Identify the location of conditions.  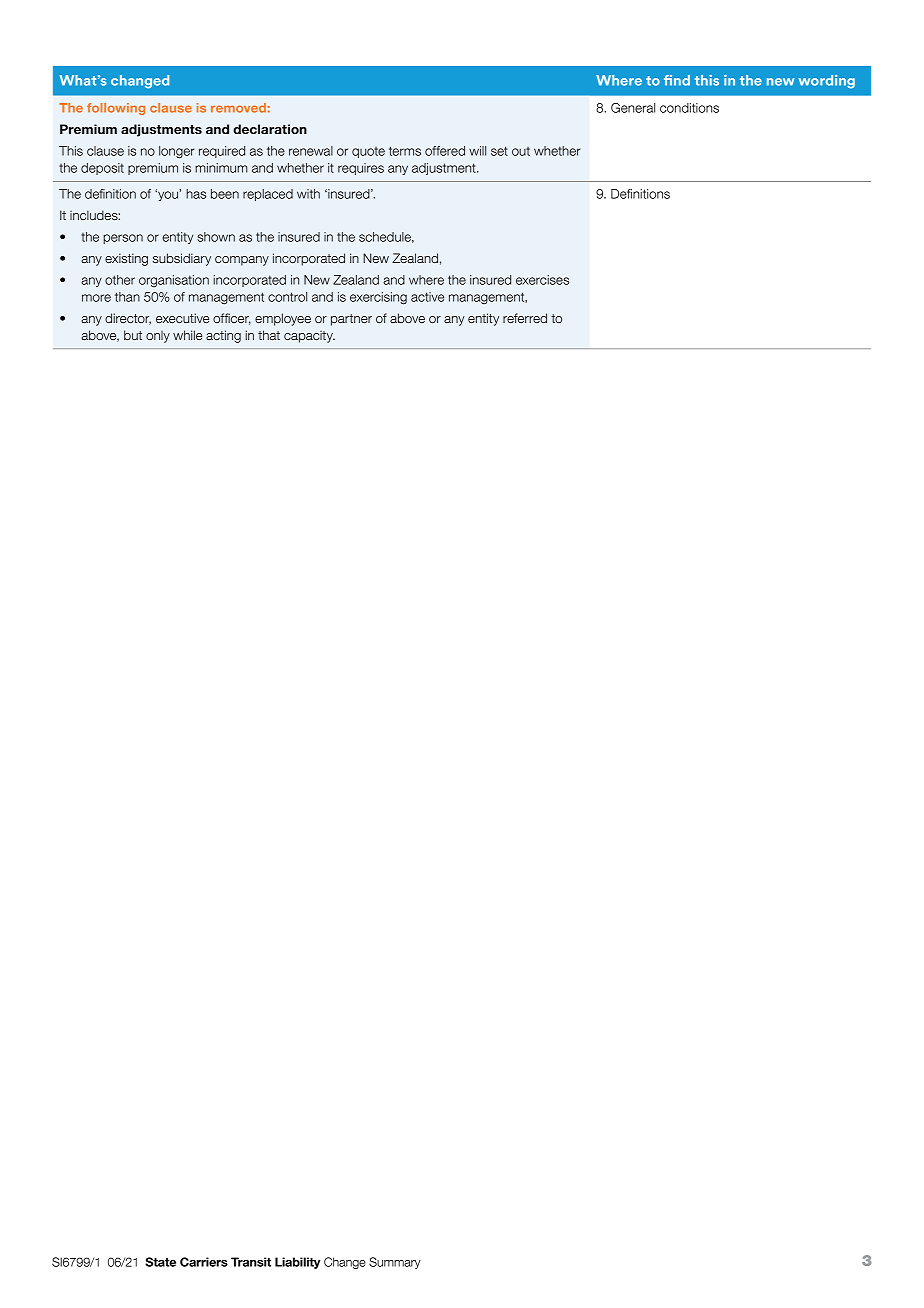
(689, 108).
